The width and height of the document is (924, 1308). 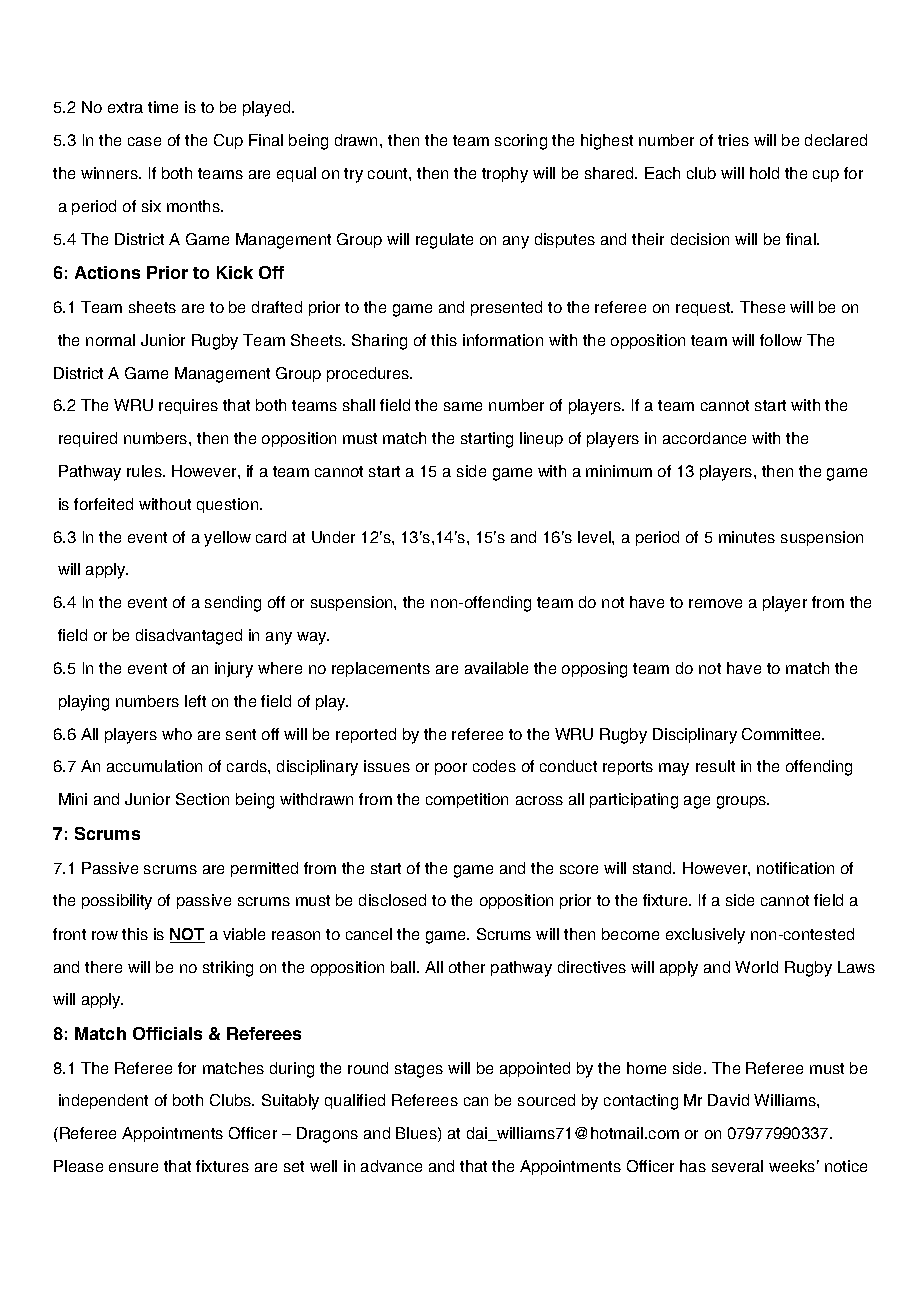 I want to click on case, so click(x=144, y=141).
